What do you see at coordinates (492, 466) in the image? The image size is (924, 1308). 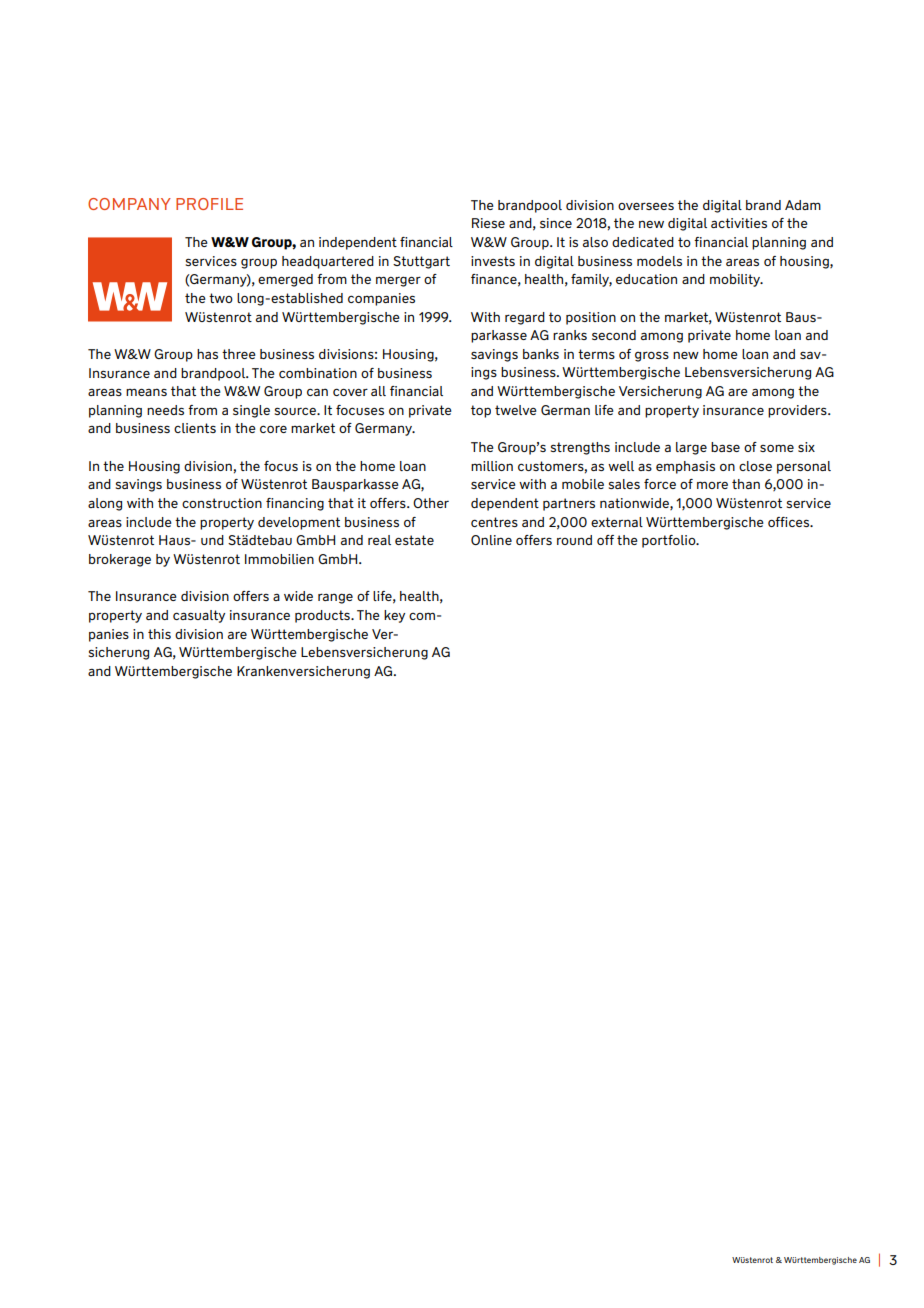 I see `million` at bounding box center [492, 466].
